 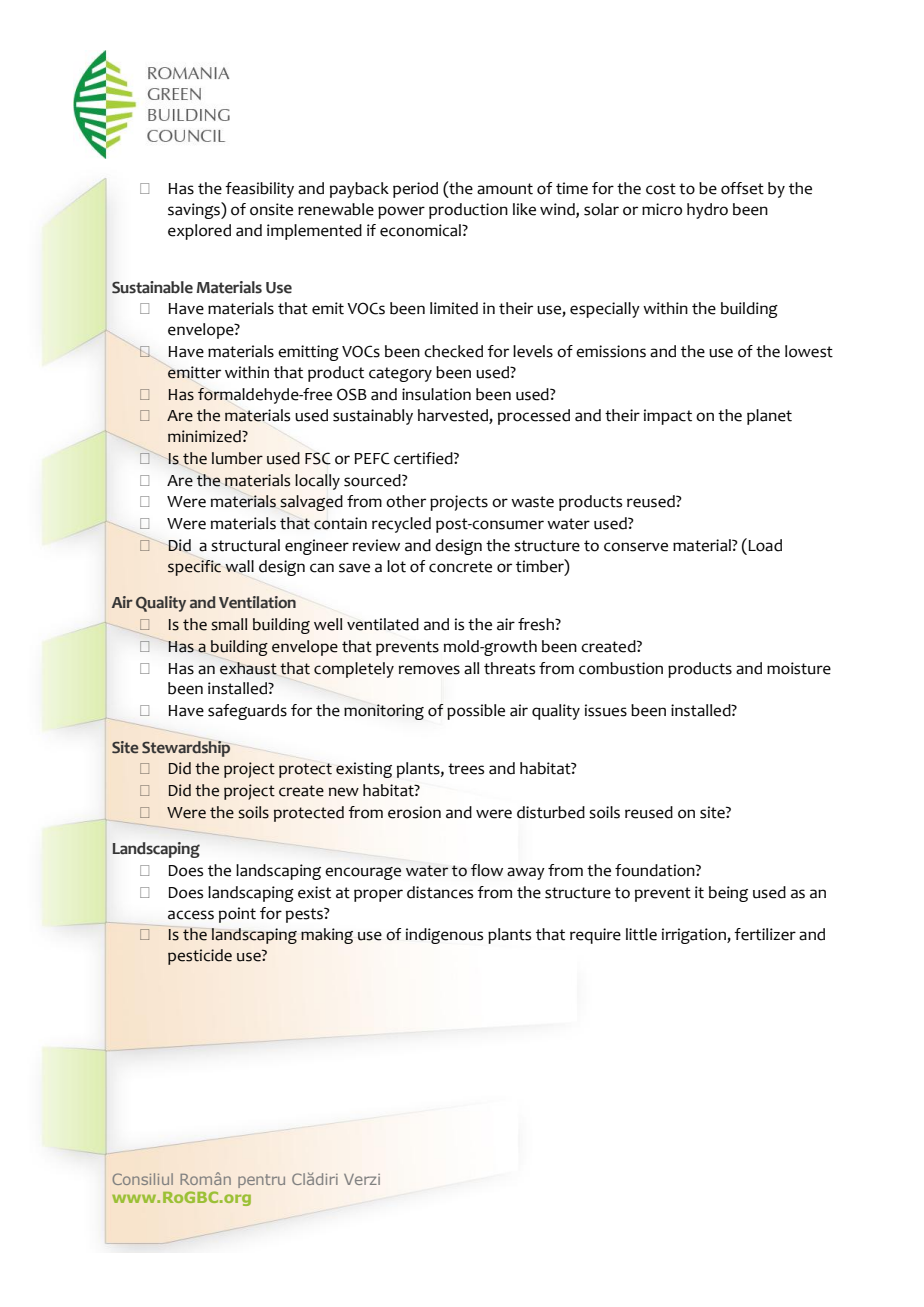 What do you see at coordinates (261, 1181) in the image?
I see `pentru` at bounding box center [261, 1181].
